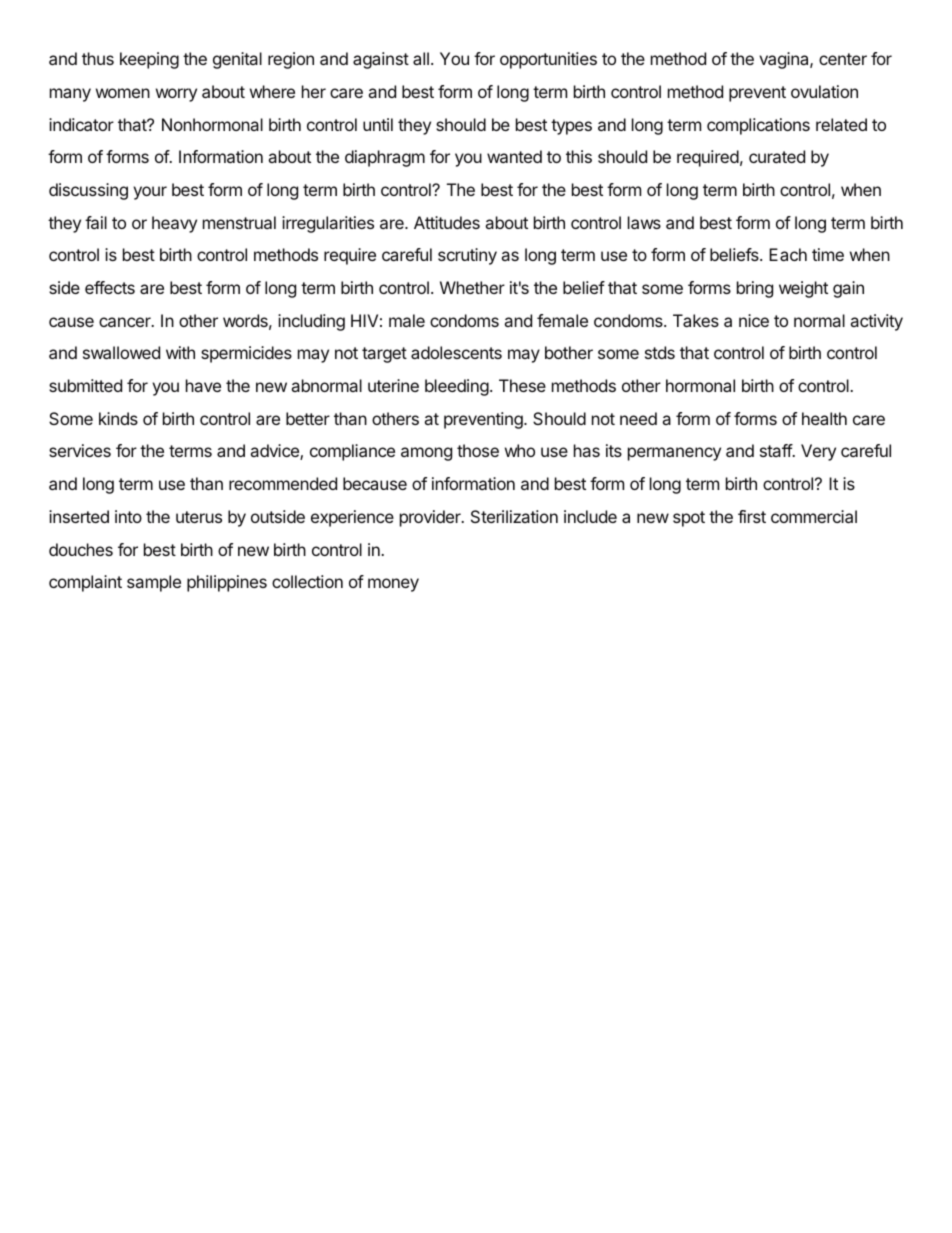  Describe the element at coordinates (776, 450) in the document. I see `staff` at that location.
